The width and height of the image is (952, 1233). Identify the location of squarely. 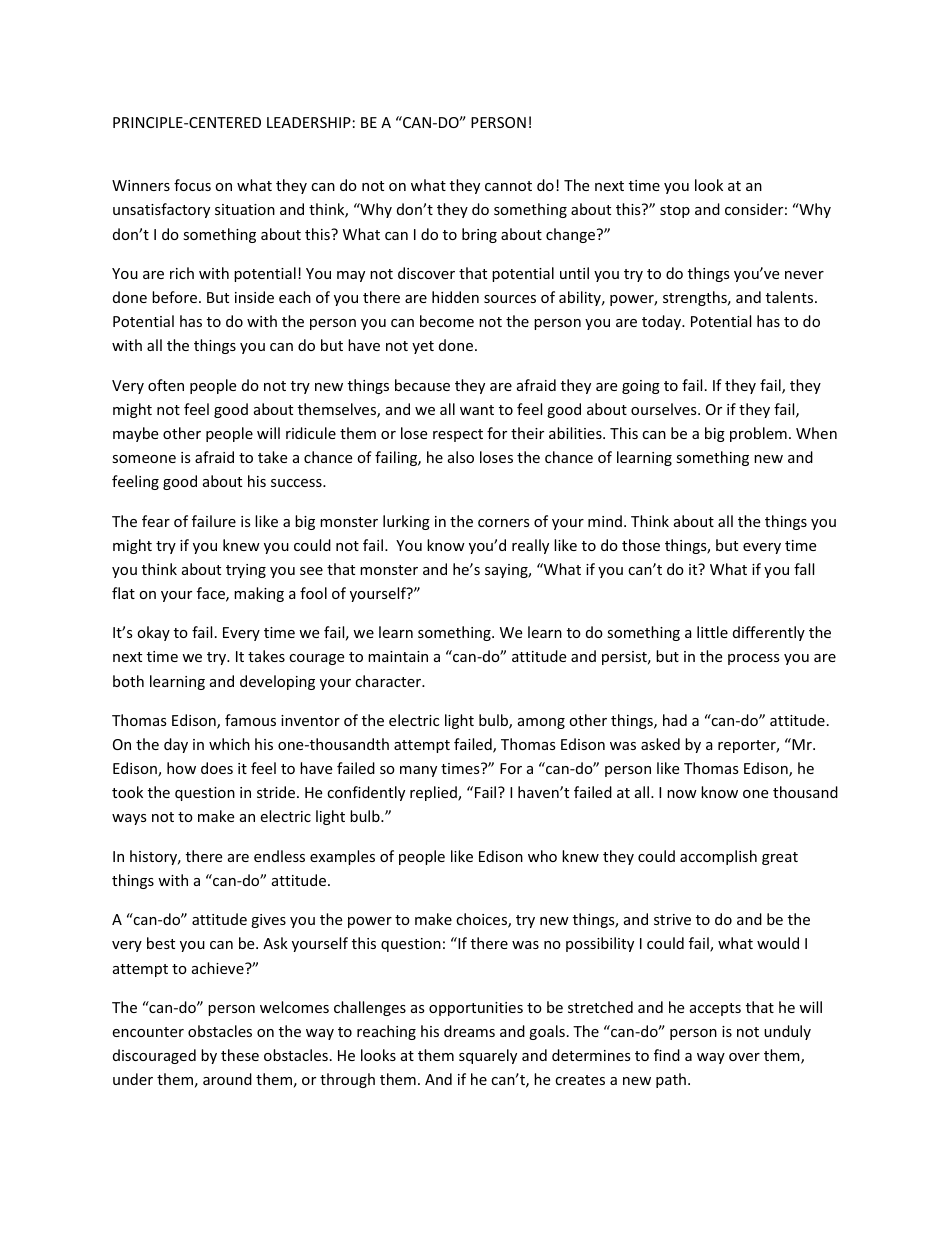
(488, 1056).
